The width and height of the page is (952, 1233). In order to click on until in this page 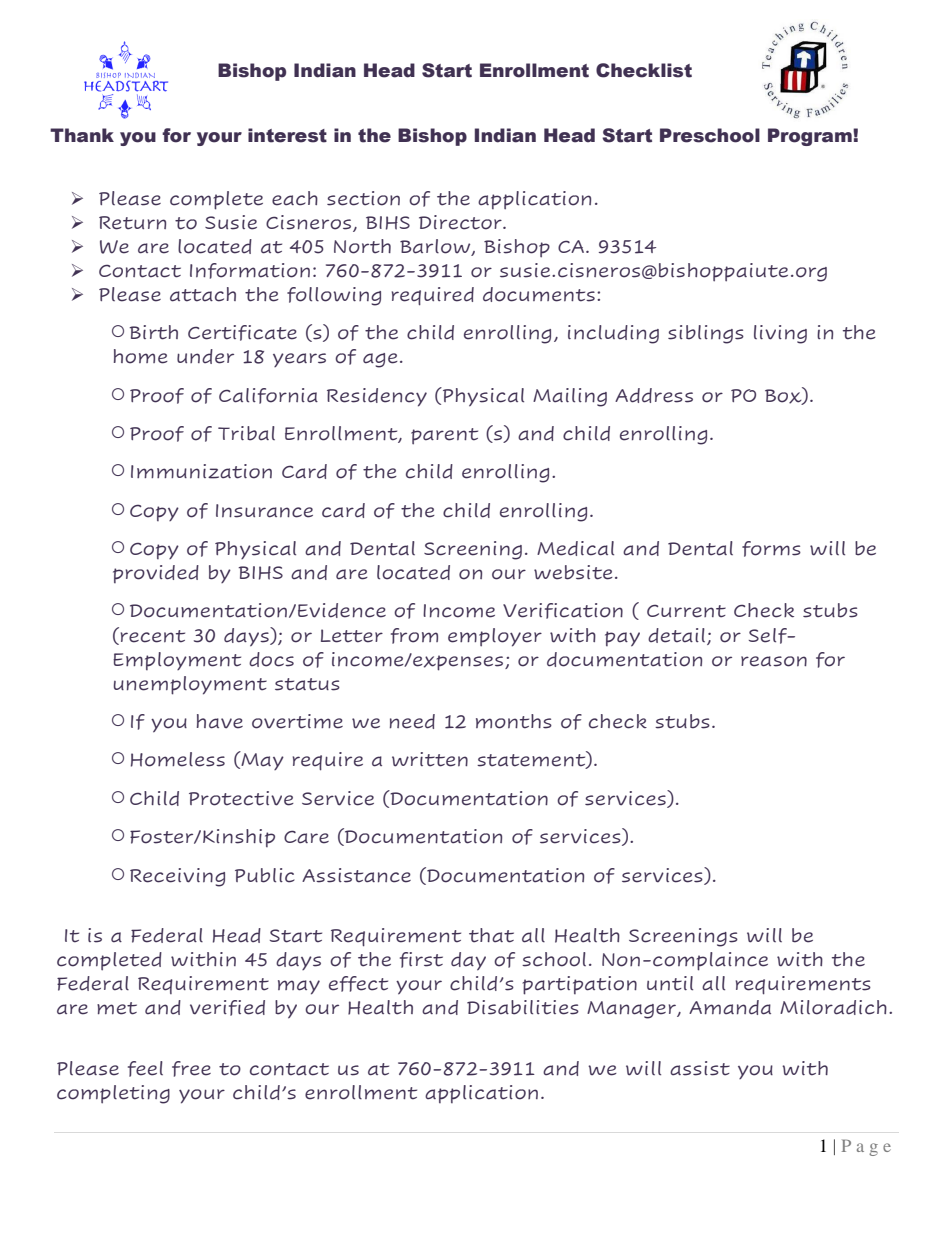, I will do `click(670, 983)`.
